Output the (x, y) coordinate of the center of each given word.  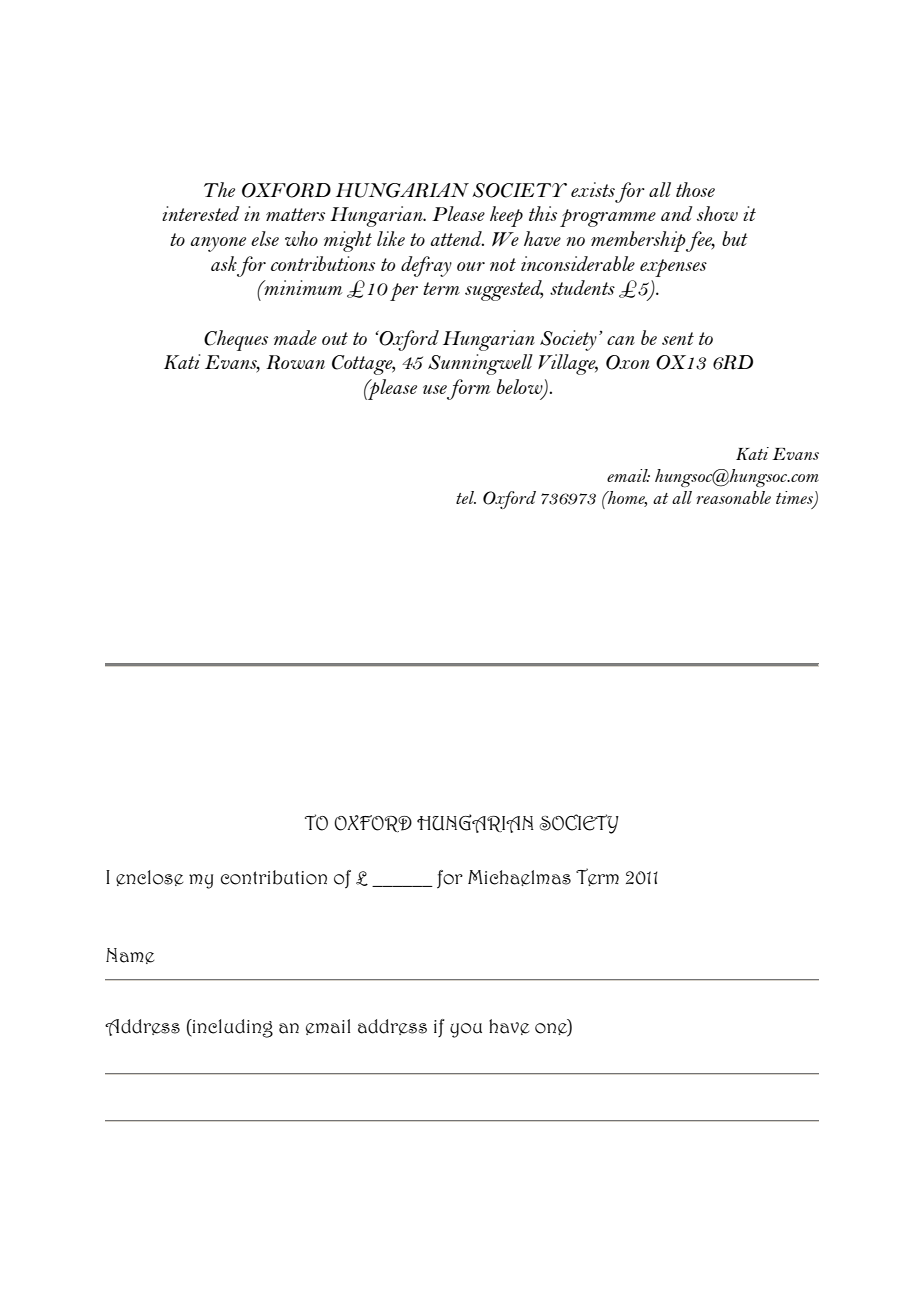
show (717, 213)
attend (457, 238)
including (231, 1028)
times (795, 498)
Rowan (295, 362)
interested (201, 213)
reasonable (734, 497)
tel (466, 497)
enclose (149, 878)
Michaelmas (519, 878)
